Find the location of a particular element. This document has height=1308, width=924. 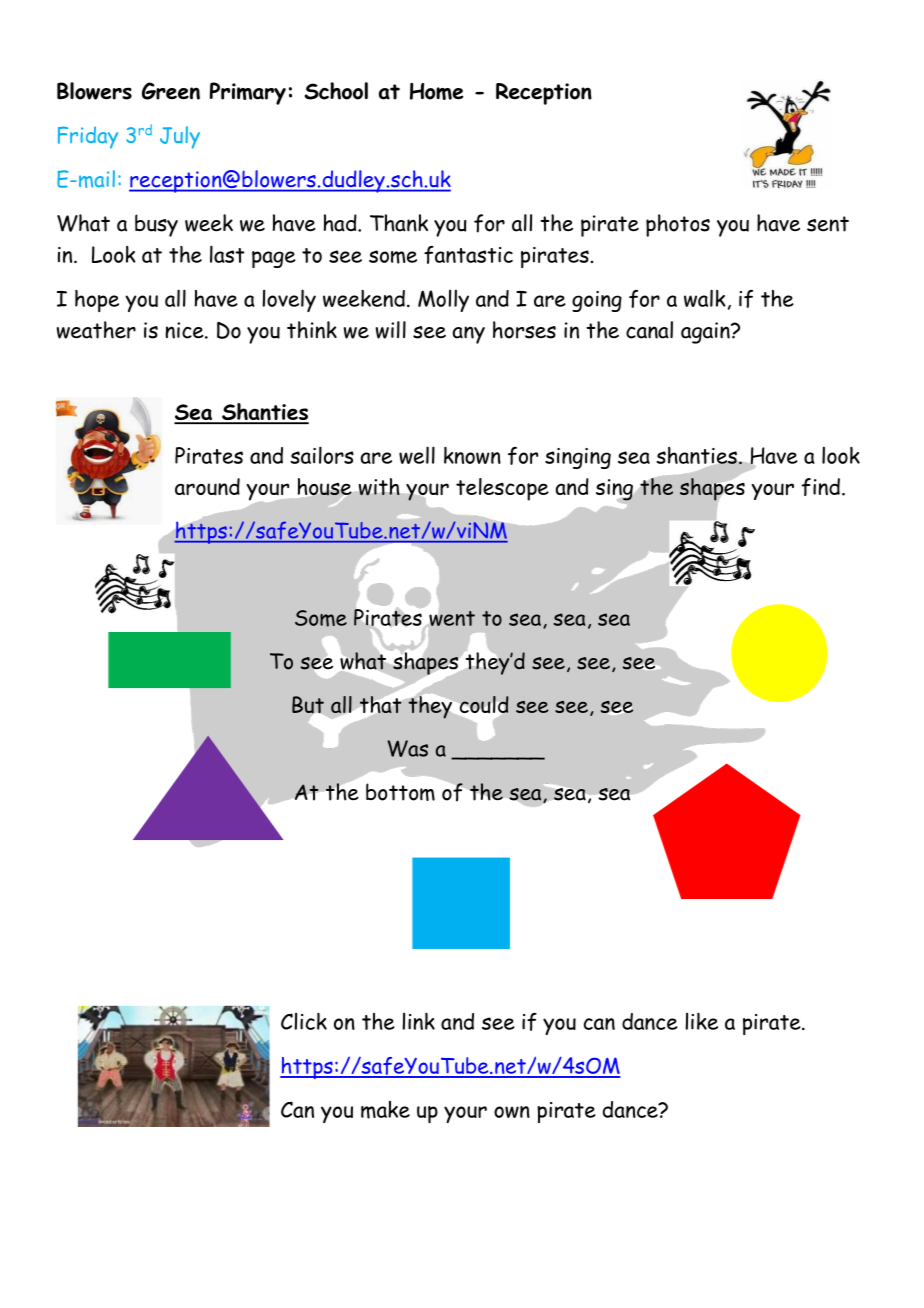

photos is located at coordinates (678, 225).
